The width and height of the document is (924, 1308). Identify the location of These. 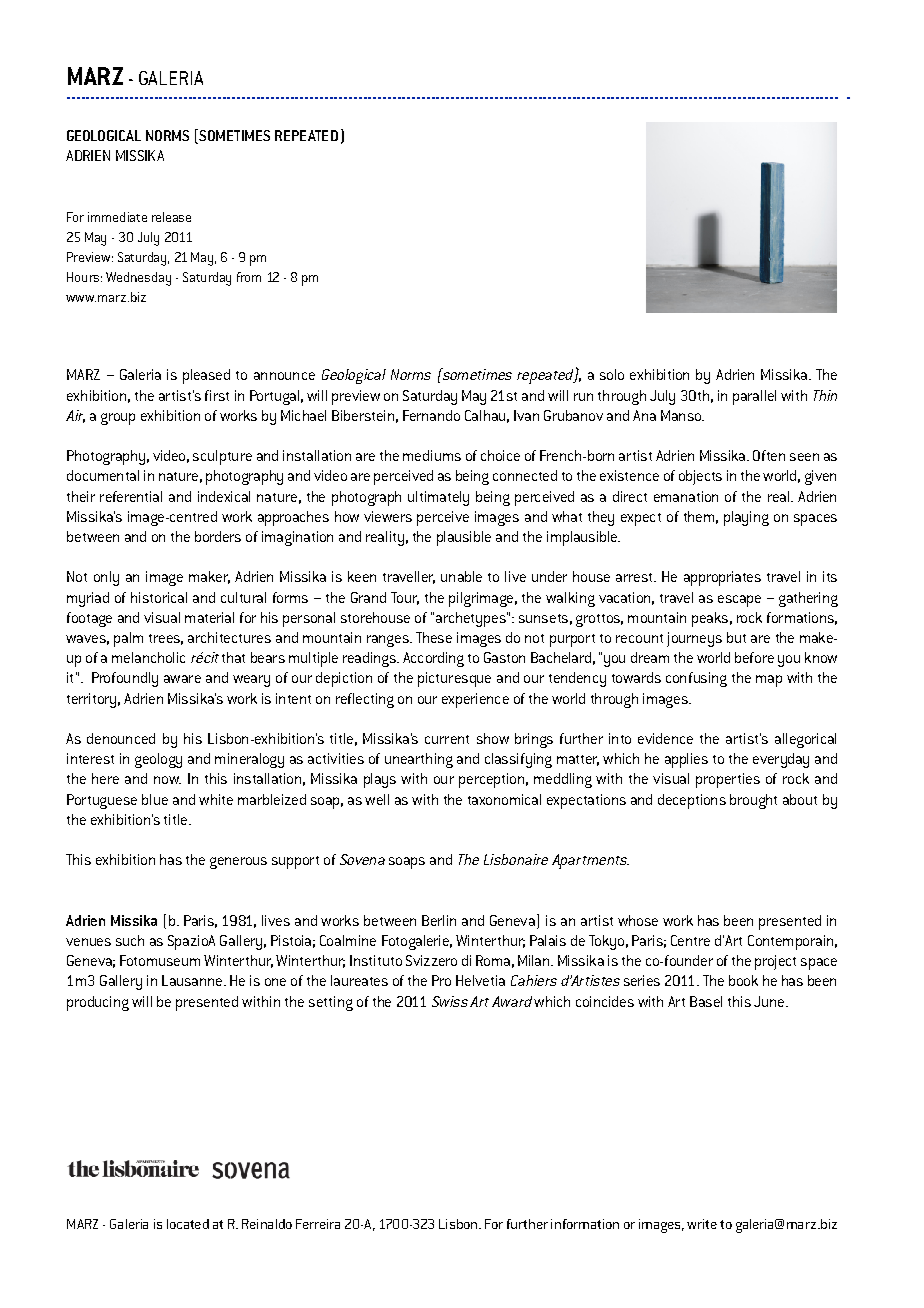
(434, 637).
